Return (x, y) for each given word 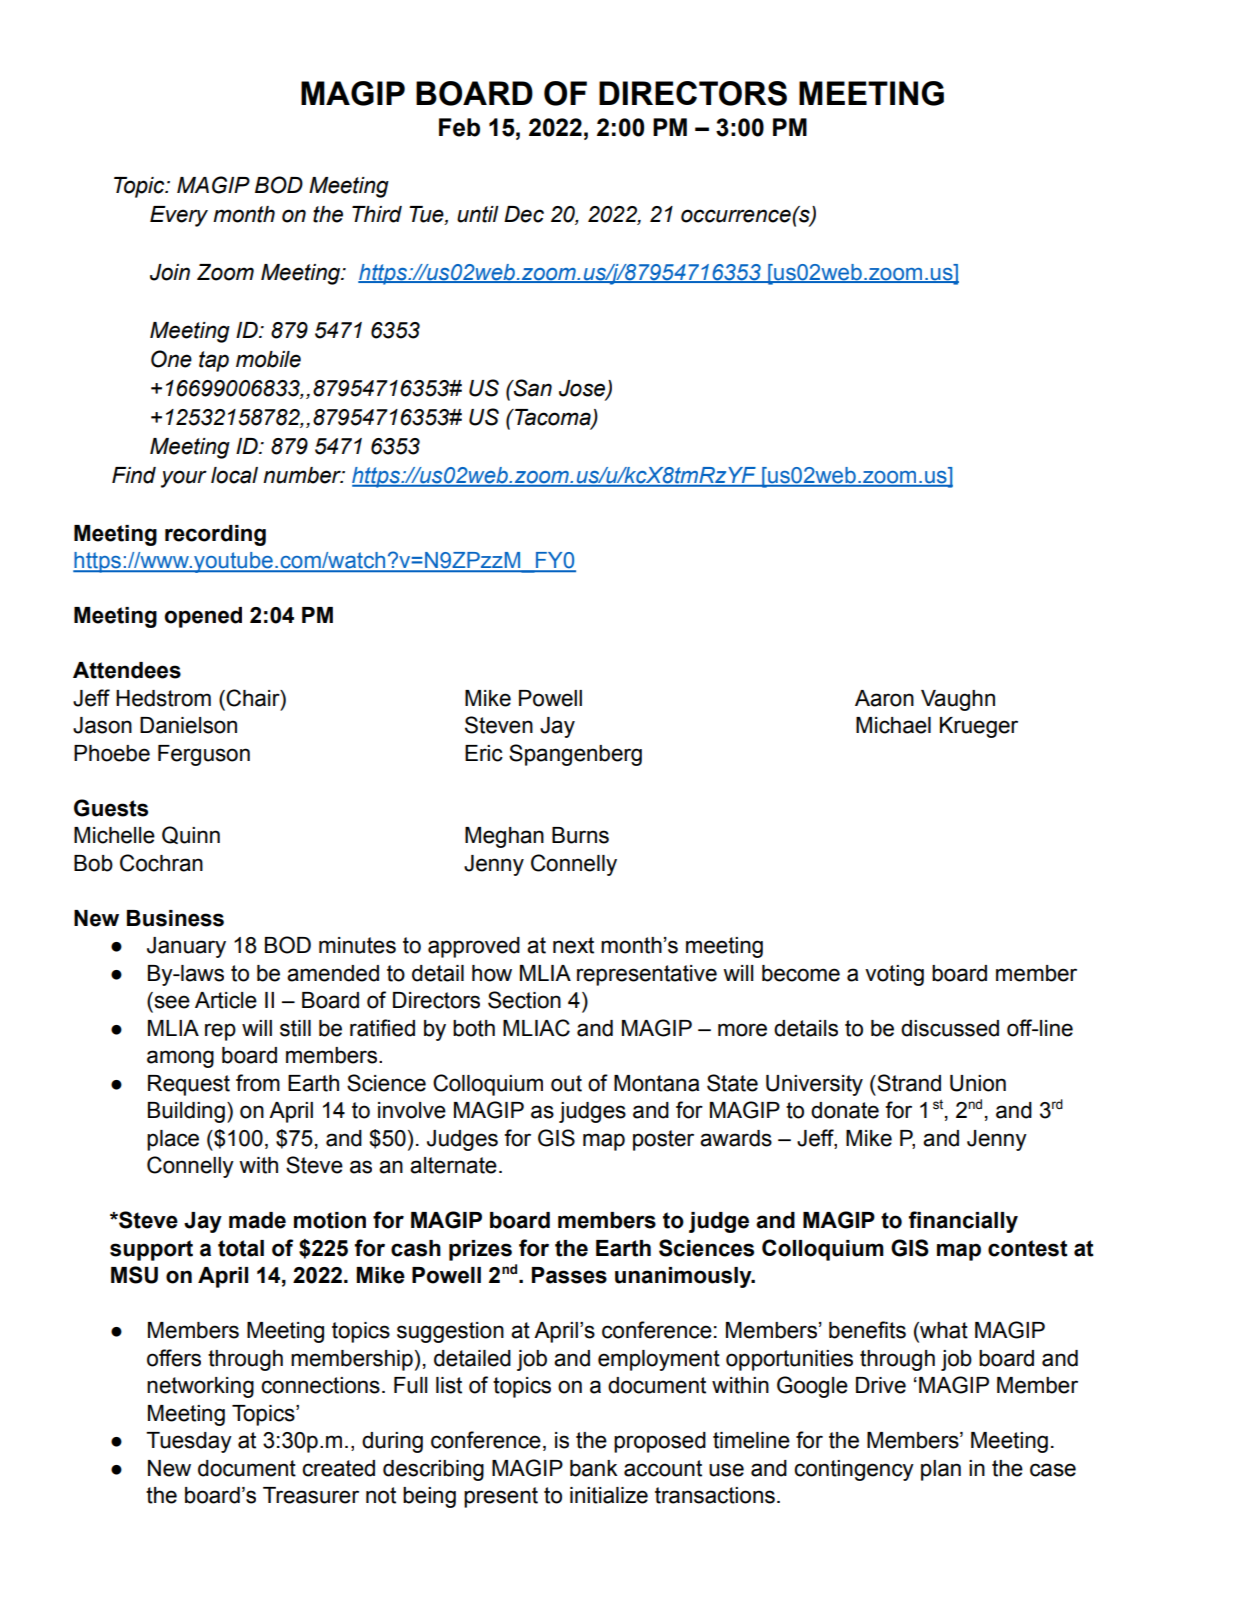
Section (524, 1000)
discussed (950, 1028)
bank (594, 1468)
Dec (524, 214)
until (478, 214)
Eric (484, 753)
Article (226, 1000)
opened (203, 617)
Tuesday (189, 1442)
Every (179, 216)
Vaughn (958, 700)
